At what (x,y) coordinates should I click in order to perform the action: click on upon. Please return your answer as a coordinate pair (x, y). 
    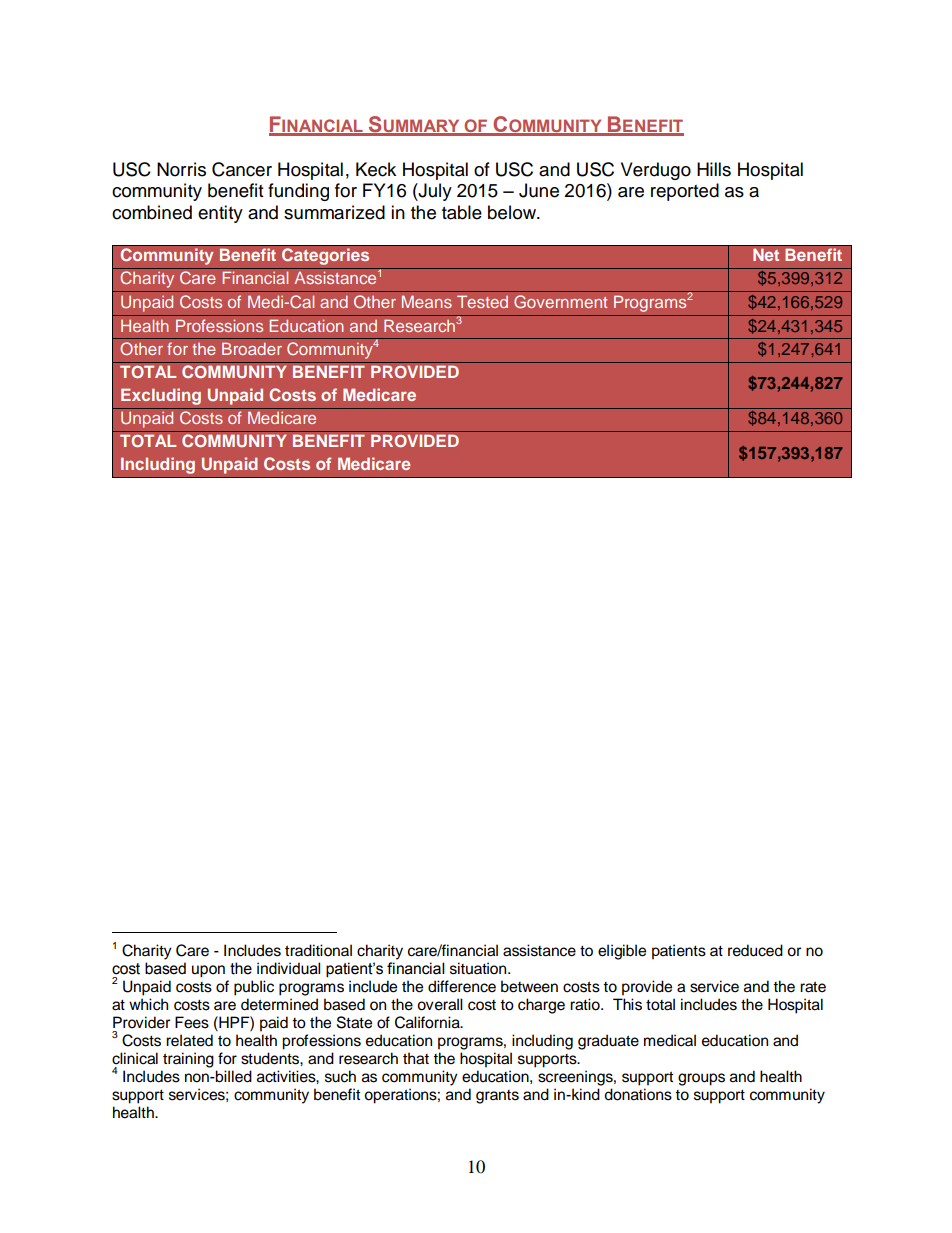
    Looking at the image, I should click on (208, 971).
